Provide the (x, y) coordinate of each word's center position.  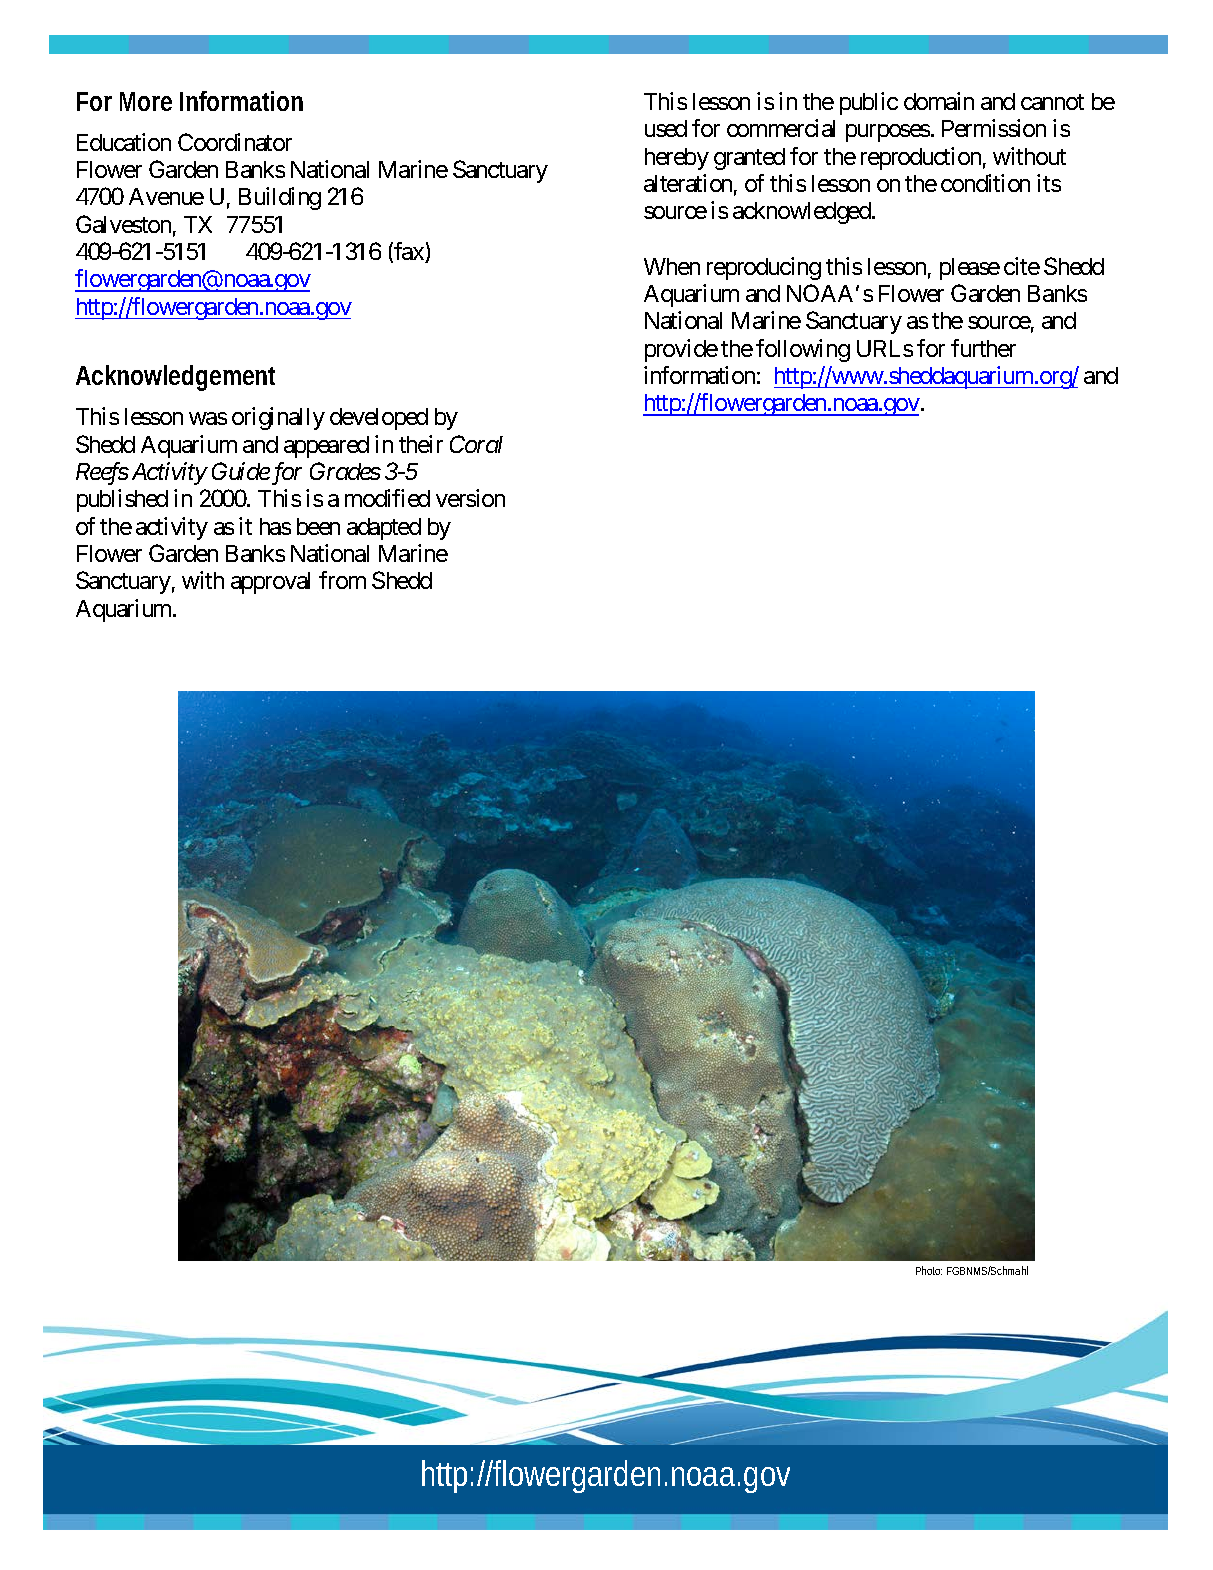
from (342, 580)
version (470, 498)
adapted (384, 529)
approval (270, 583)
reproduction (921, 158)
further (983, 348)
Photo (929, 1270)
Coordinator (235, 142)
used (666, 128)
